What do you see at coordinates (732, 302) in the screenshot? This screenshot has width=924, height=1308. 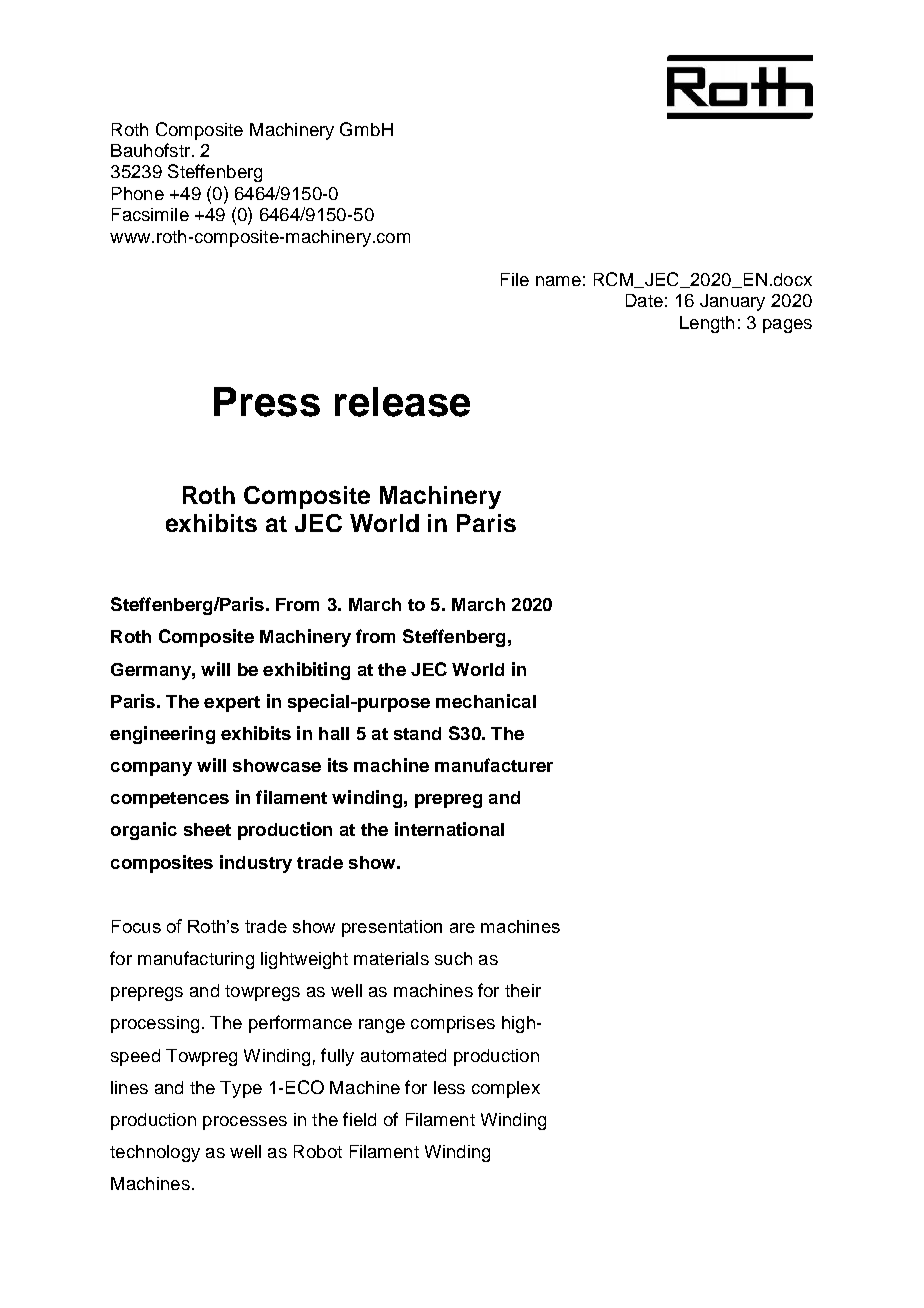 I see `January` at bounding box center [732, 302].
